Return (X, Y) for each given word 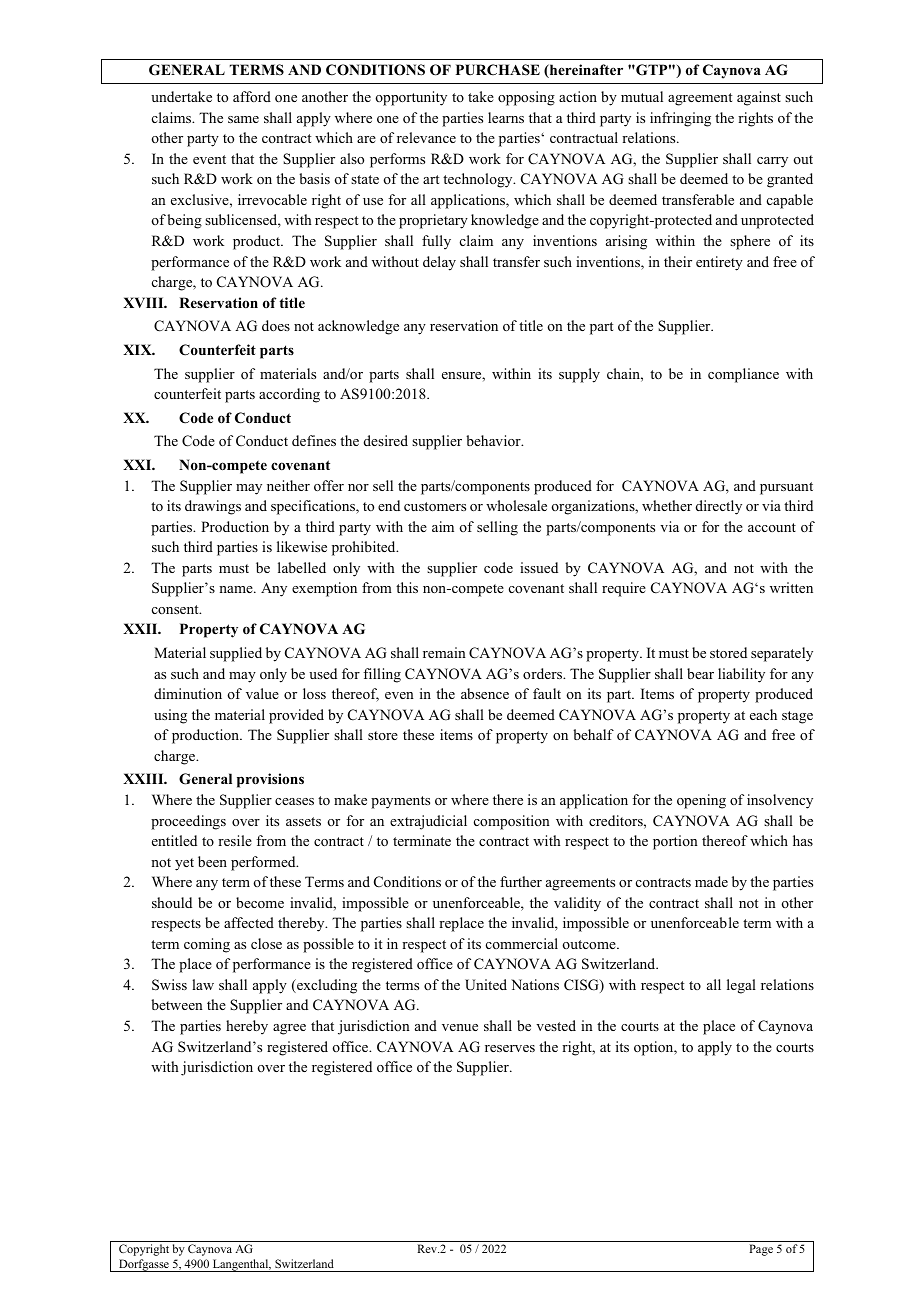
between (177, 1004)
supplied (236, 654)
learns (506, 117)
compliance (743, 375)
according (289, 395)
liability (741, 675)
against (759, 98)
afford (252, 96)
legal (741, 986)
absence (485, 693)
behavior (494, 440)
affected (249, 922)
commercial (522, 943)
